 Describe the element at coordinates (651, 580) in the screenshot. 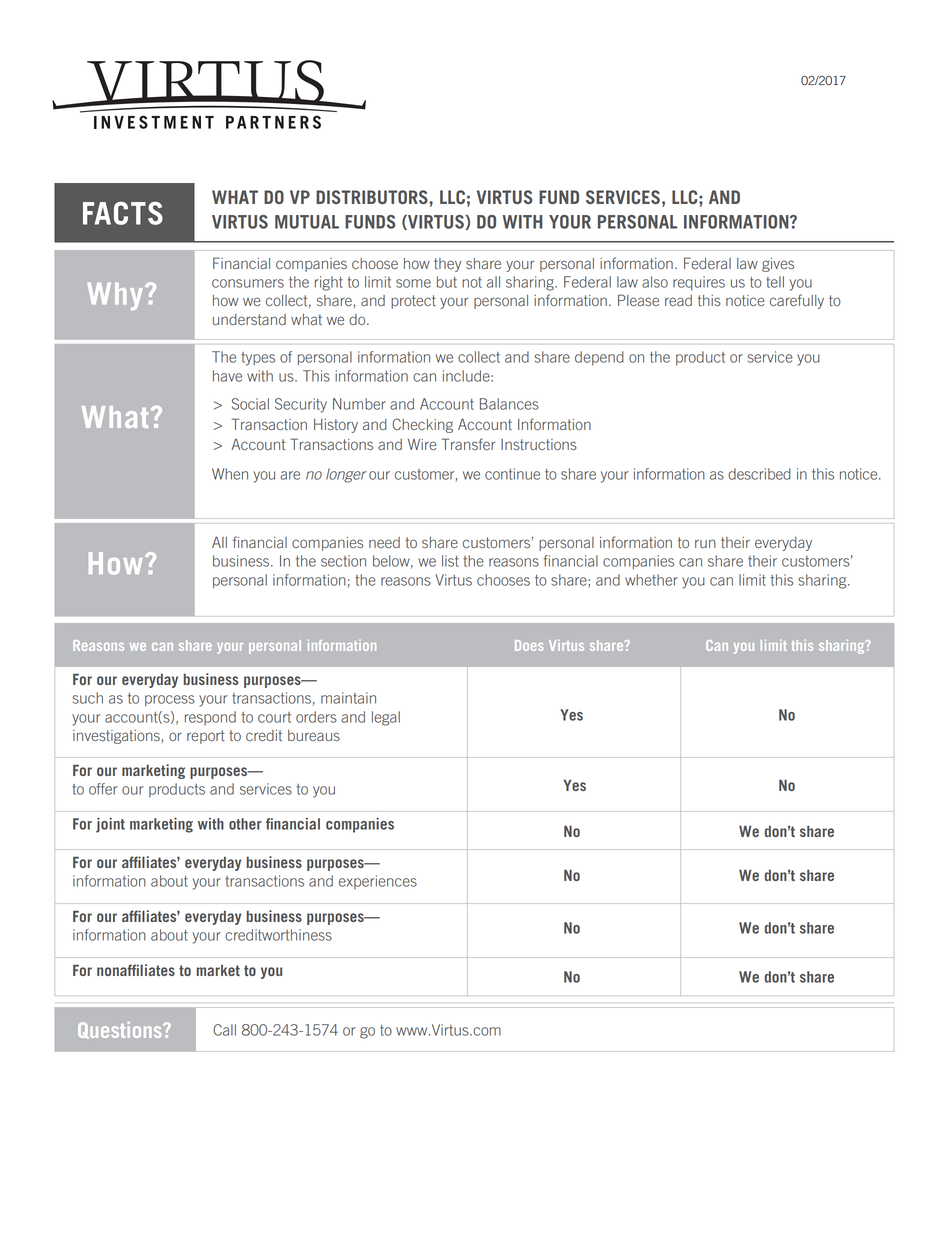

I see `whether` at that location.
